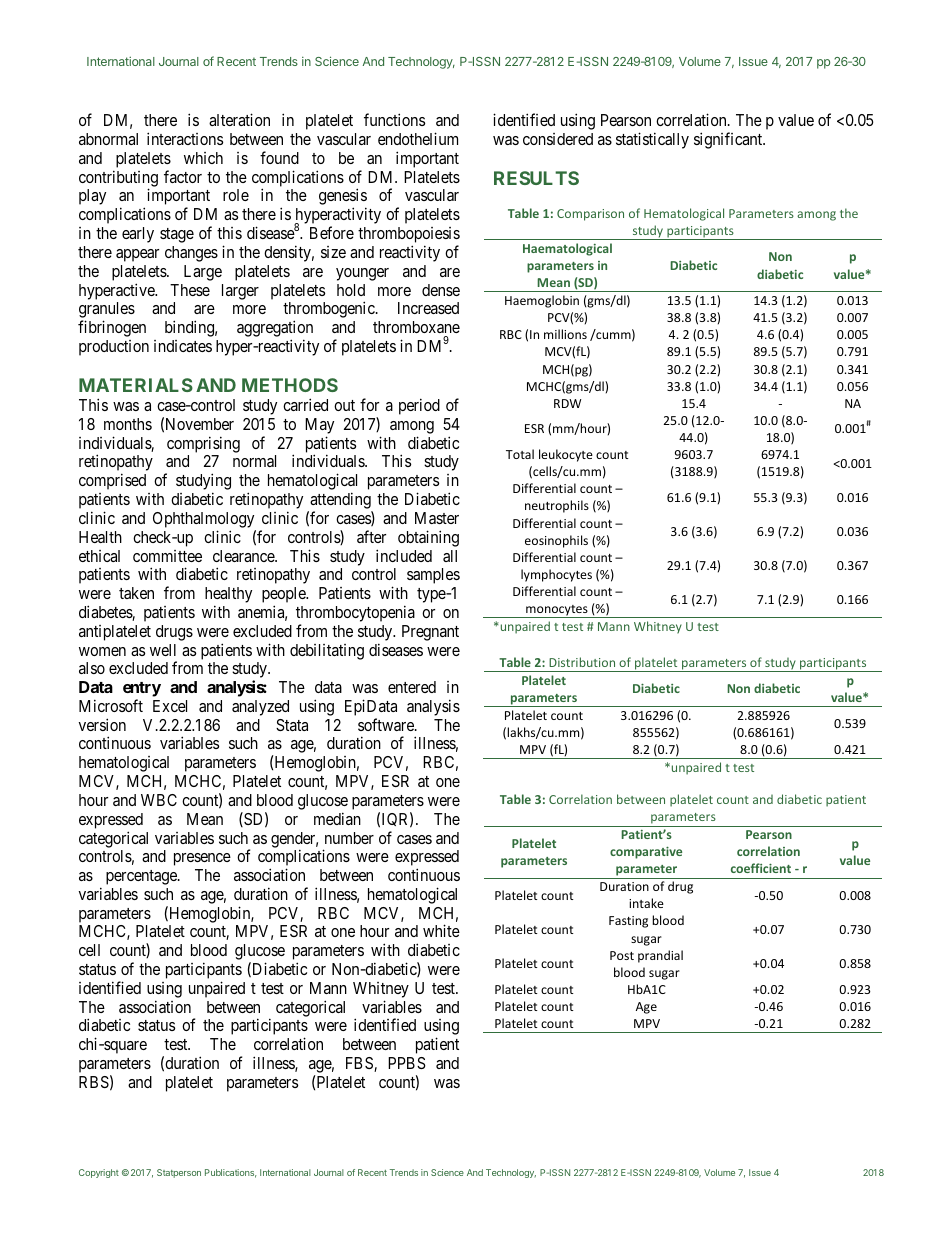 This screenshot has width=952, height=1233. Describe the element at coordinates (418, 138) in the screenshot. I see `endothelium` at that location.
